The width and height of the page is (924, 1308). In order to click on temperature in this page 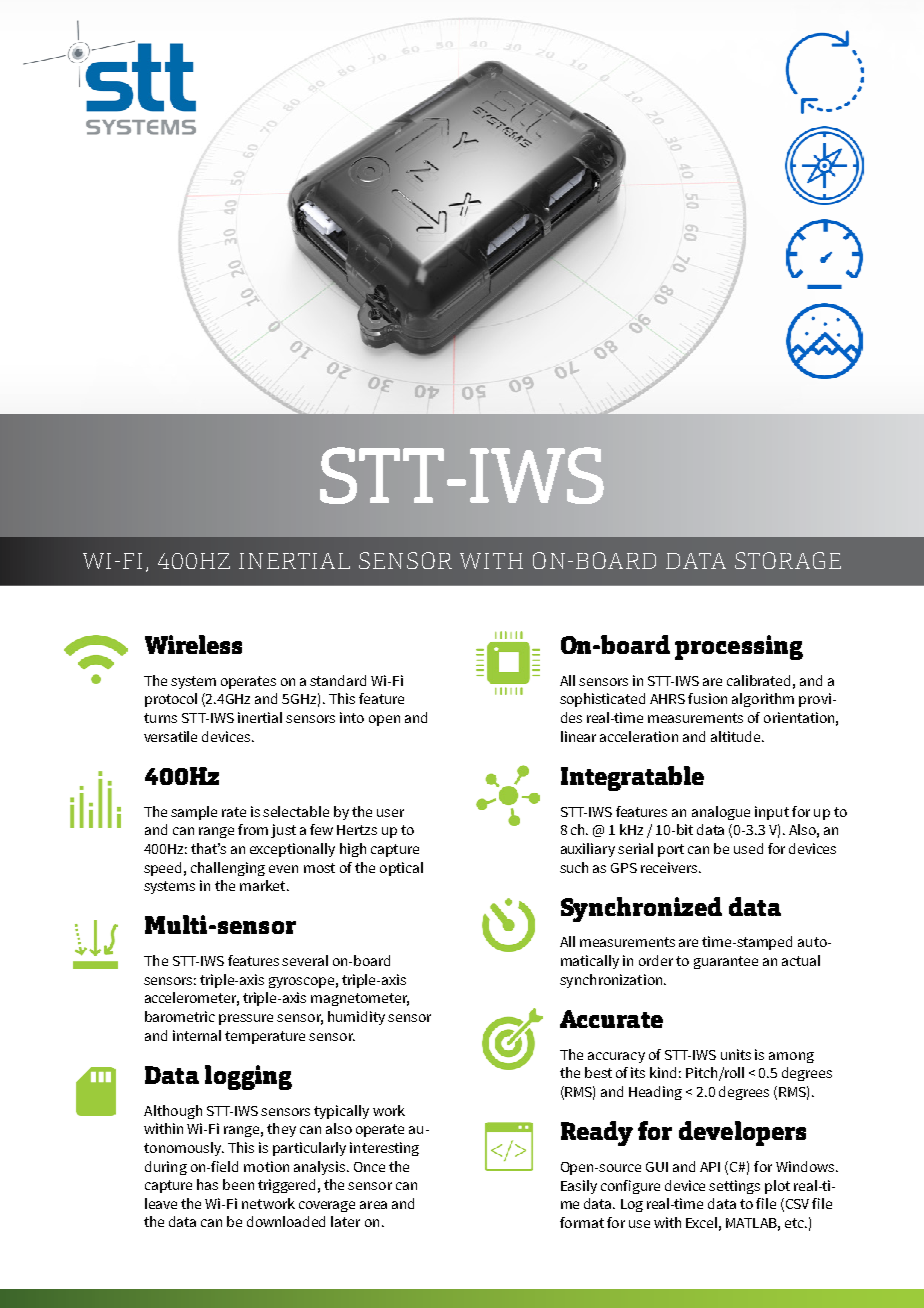, I will do `click(265, 1037)`.
